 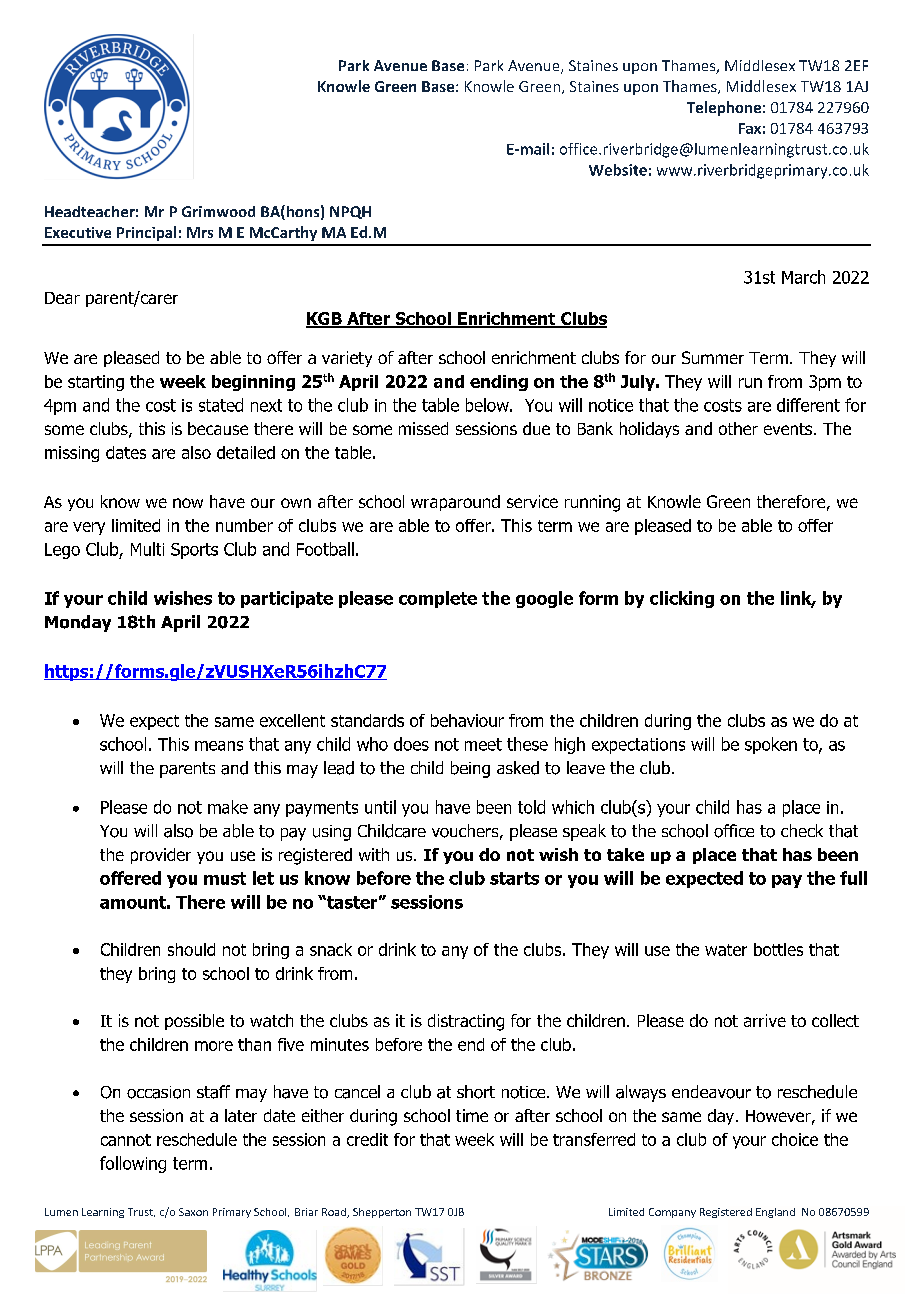 What do you see at coordinates (200, 232) in the image?
I see `Mrs` at bounding box center [200, 232].
